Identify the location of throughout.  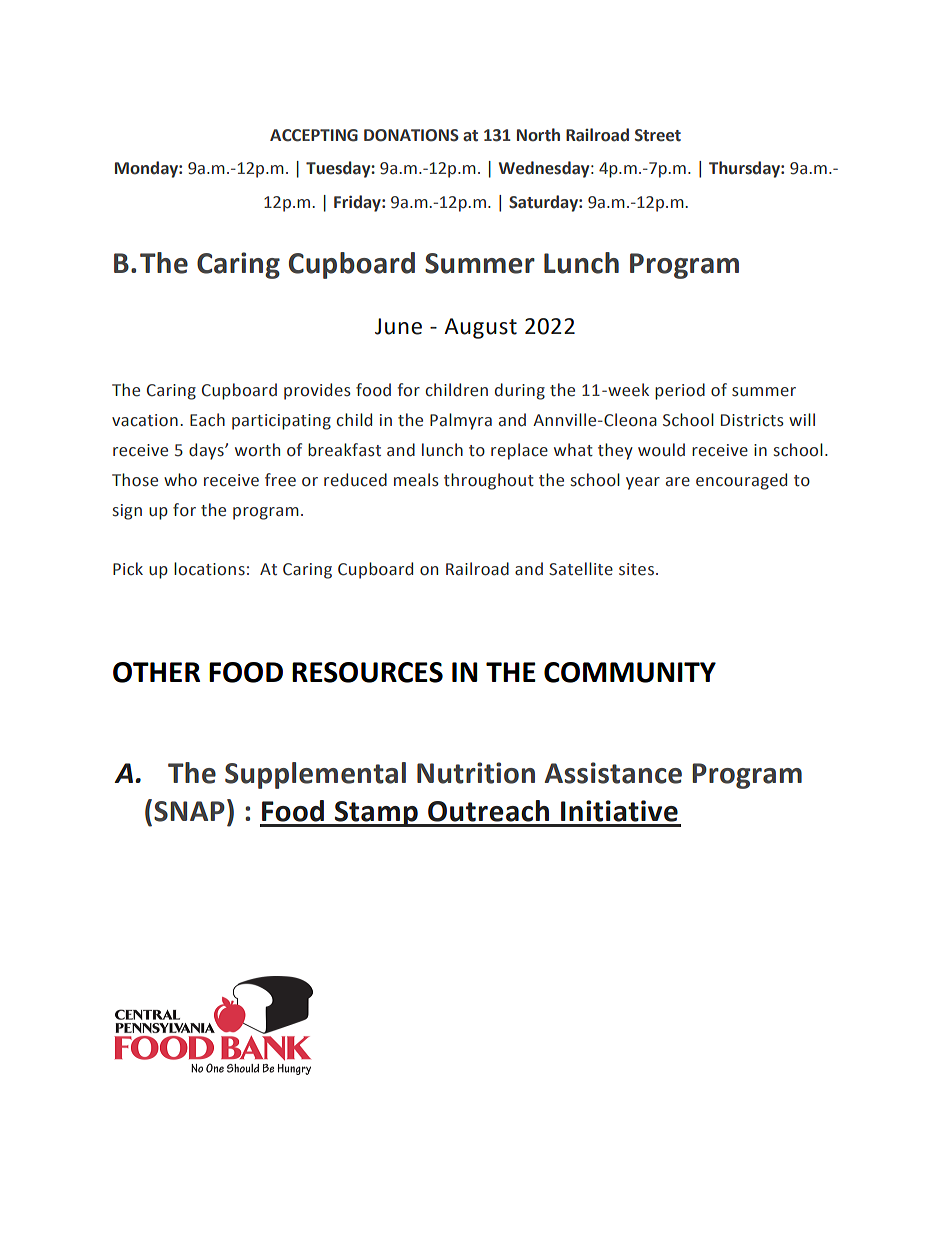
(489, 481).
